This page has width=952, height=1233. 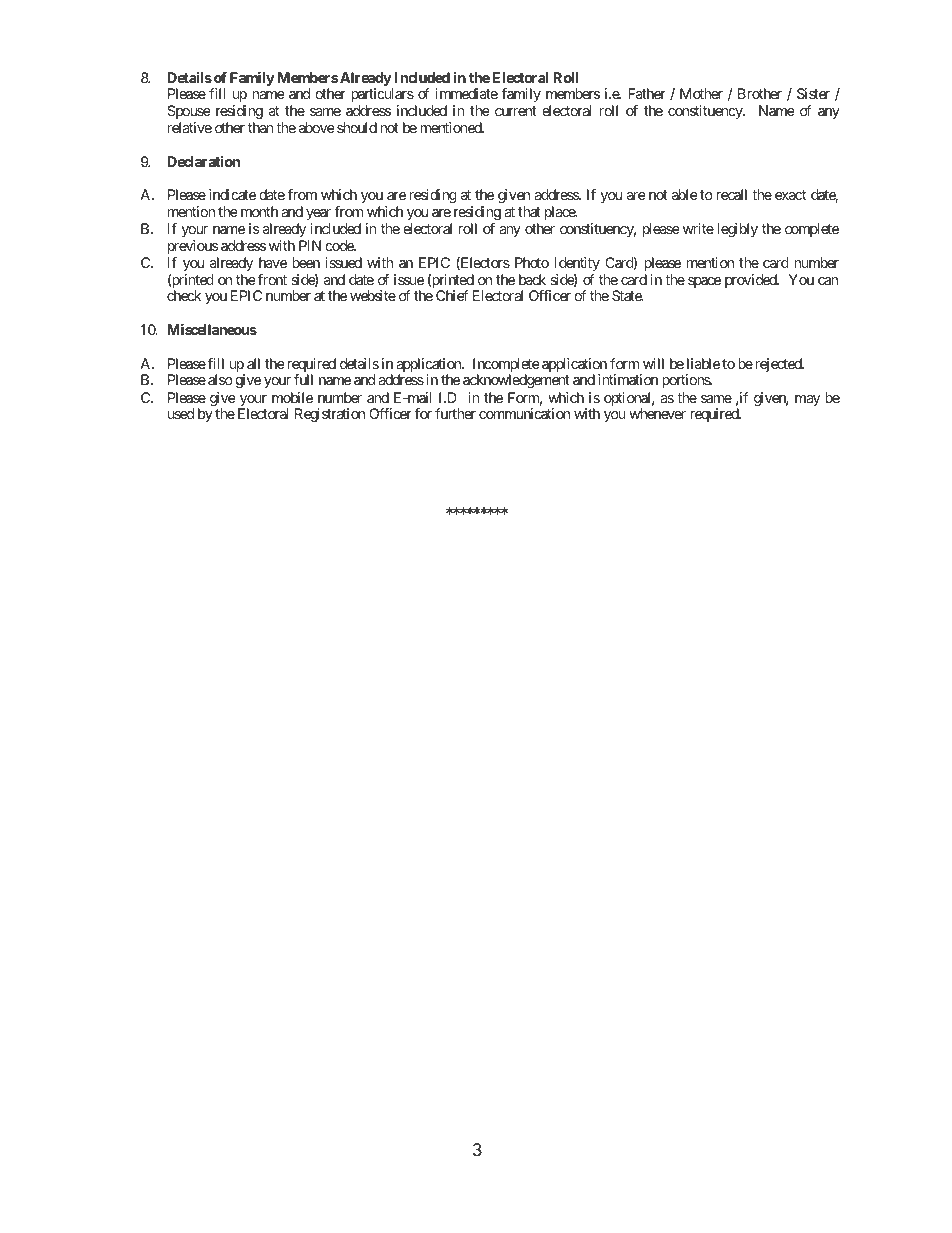 What do you see at coordinates (452, 295) in the page?
I see `Chief` at bounding box center [452, 295].
